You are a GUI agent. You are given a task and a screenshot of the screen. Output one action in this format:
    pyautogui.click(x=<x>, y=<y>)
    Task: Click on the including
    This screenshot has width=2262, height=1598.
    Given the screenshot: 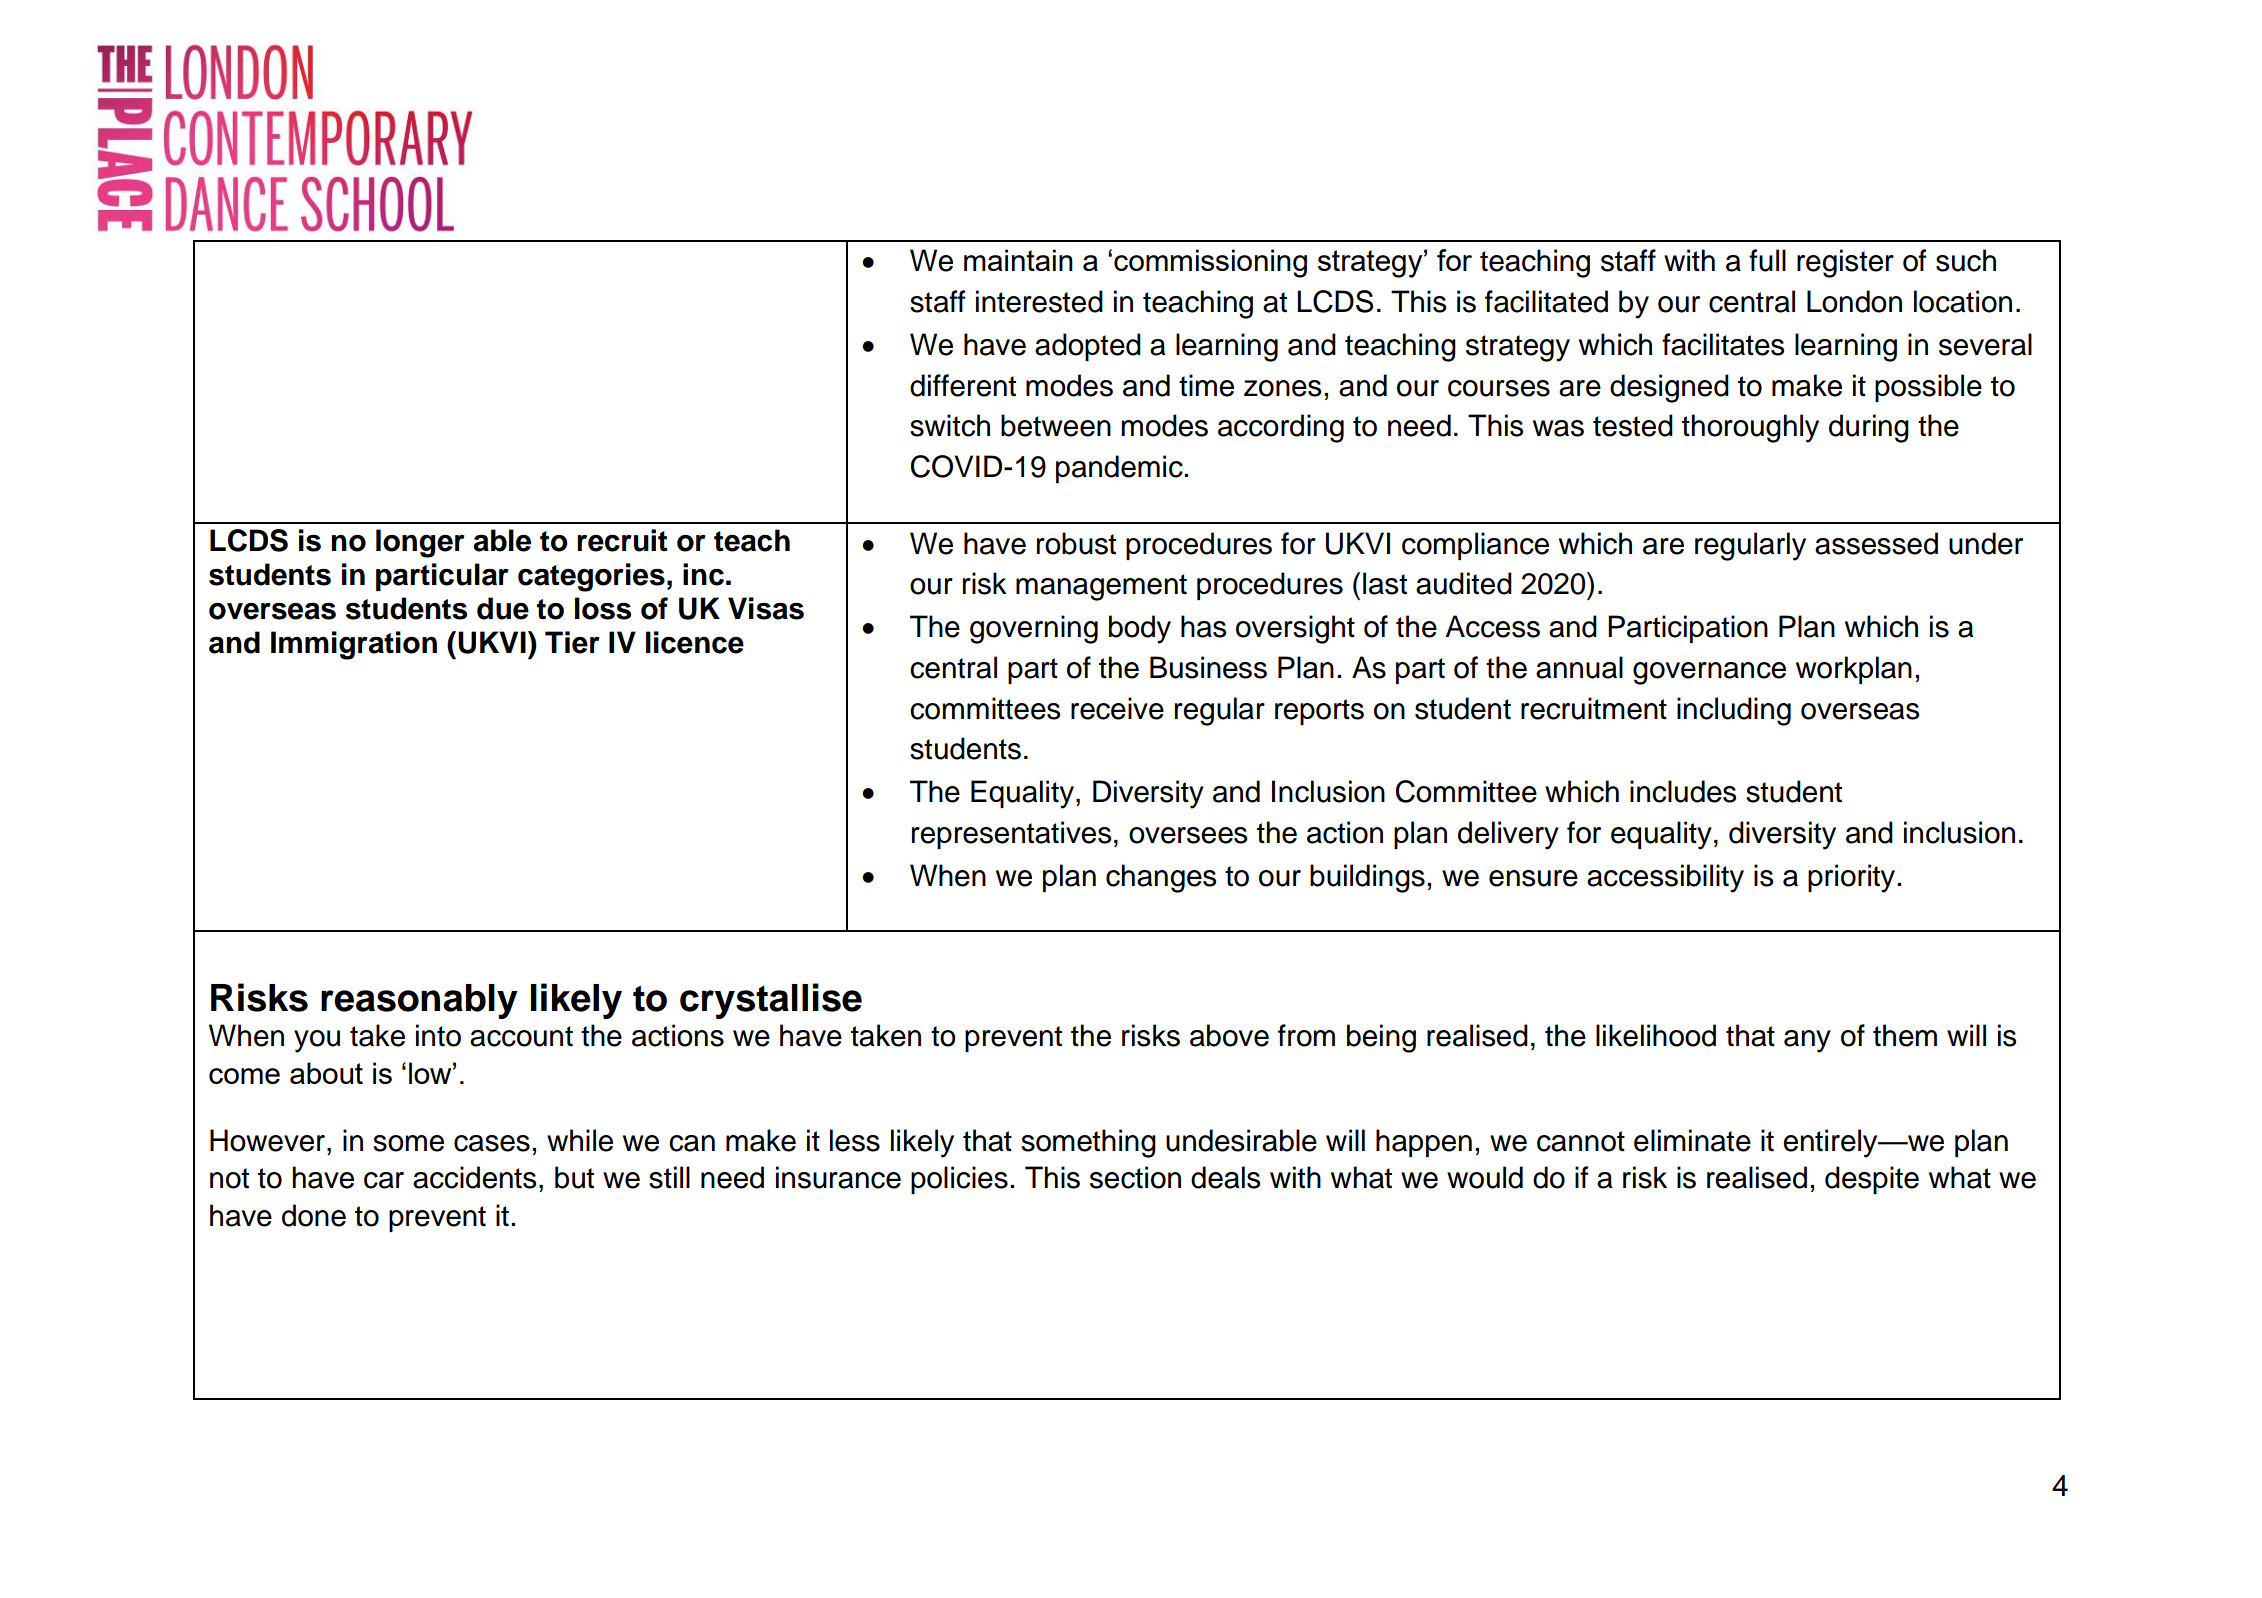 What is the action you would take?
    pyautogui.click(x=1734, y=711)
